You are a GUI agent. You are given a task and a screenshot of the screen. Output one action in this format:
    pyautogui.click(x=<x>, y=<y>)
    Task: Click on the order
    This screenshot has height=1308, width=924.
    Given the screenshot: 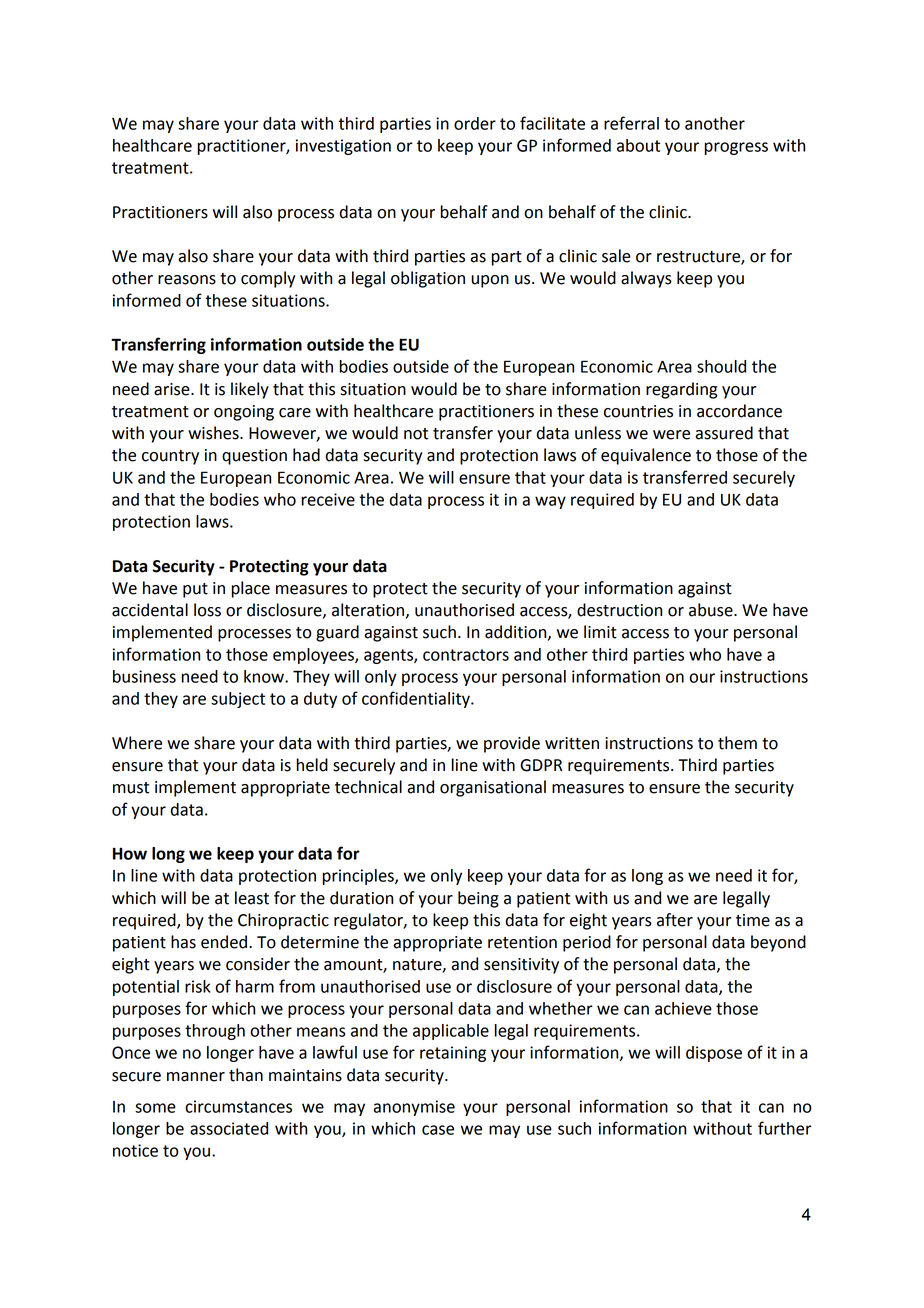 What is the action you would take?
    pyautogui.click(x=475, y=123)
